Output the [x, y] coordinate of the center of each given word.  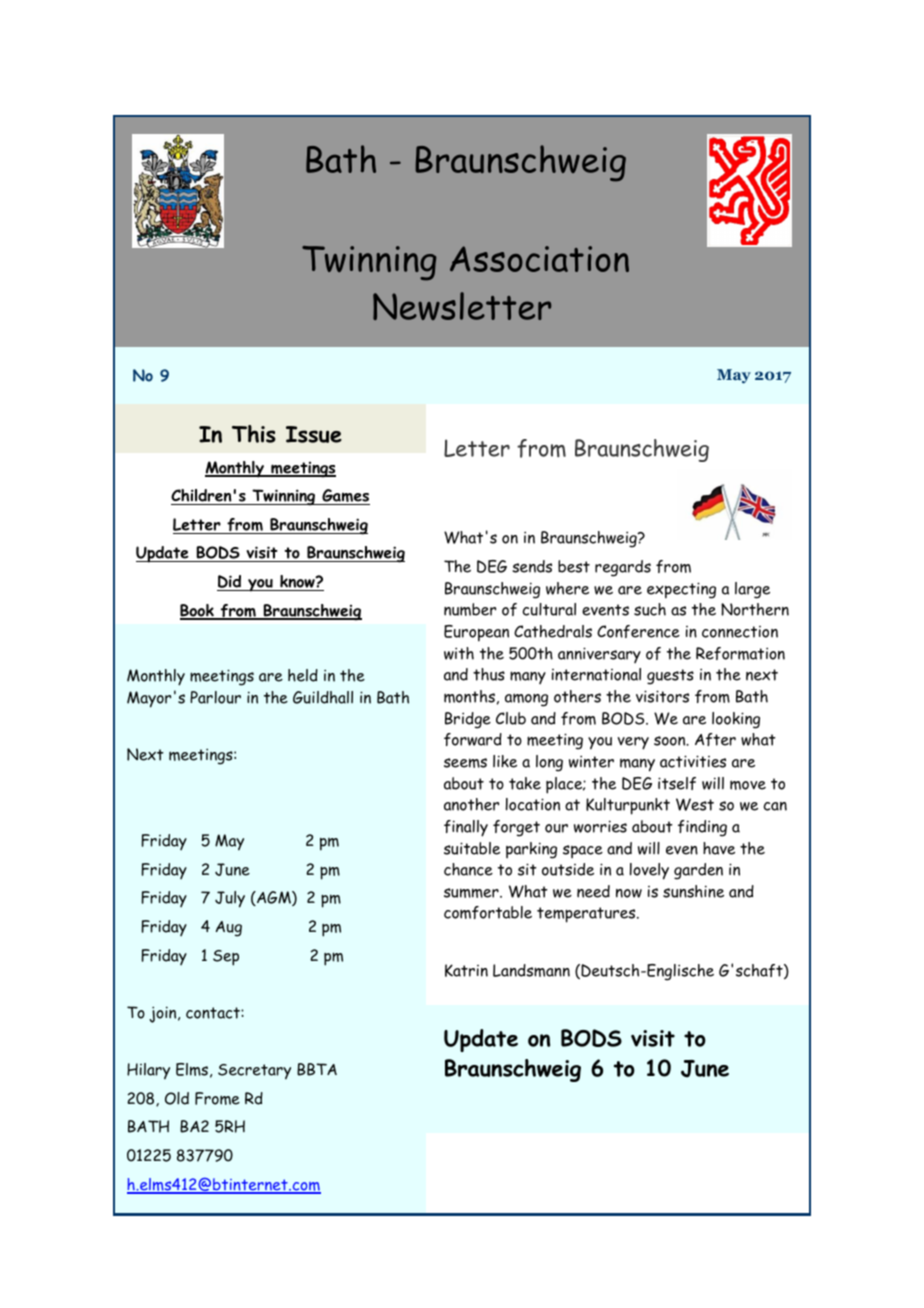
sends [532, 566]
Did [230, 583]
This [254, 434]
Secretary [254, 1072]
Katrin [466, 970]
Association [539, 259]
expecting [681, 590]
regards [623, 568]
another [471, 804]
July [230, 899]
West [695, 804]
